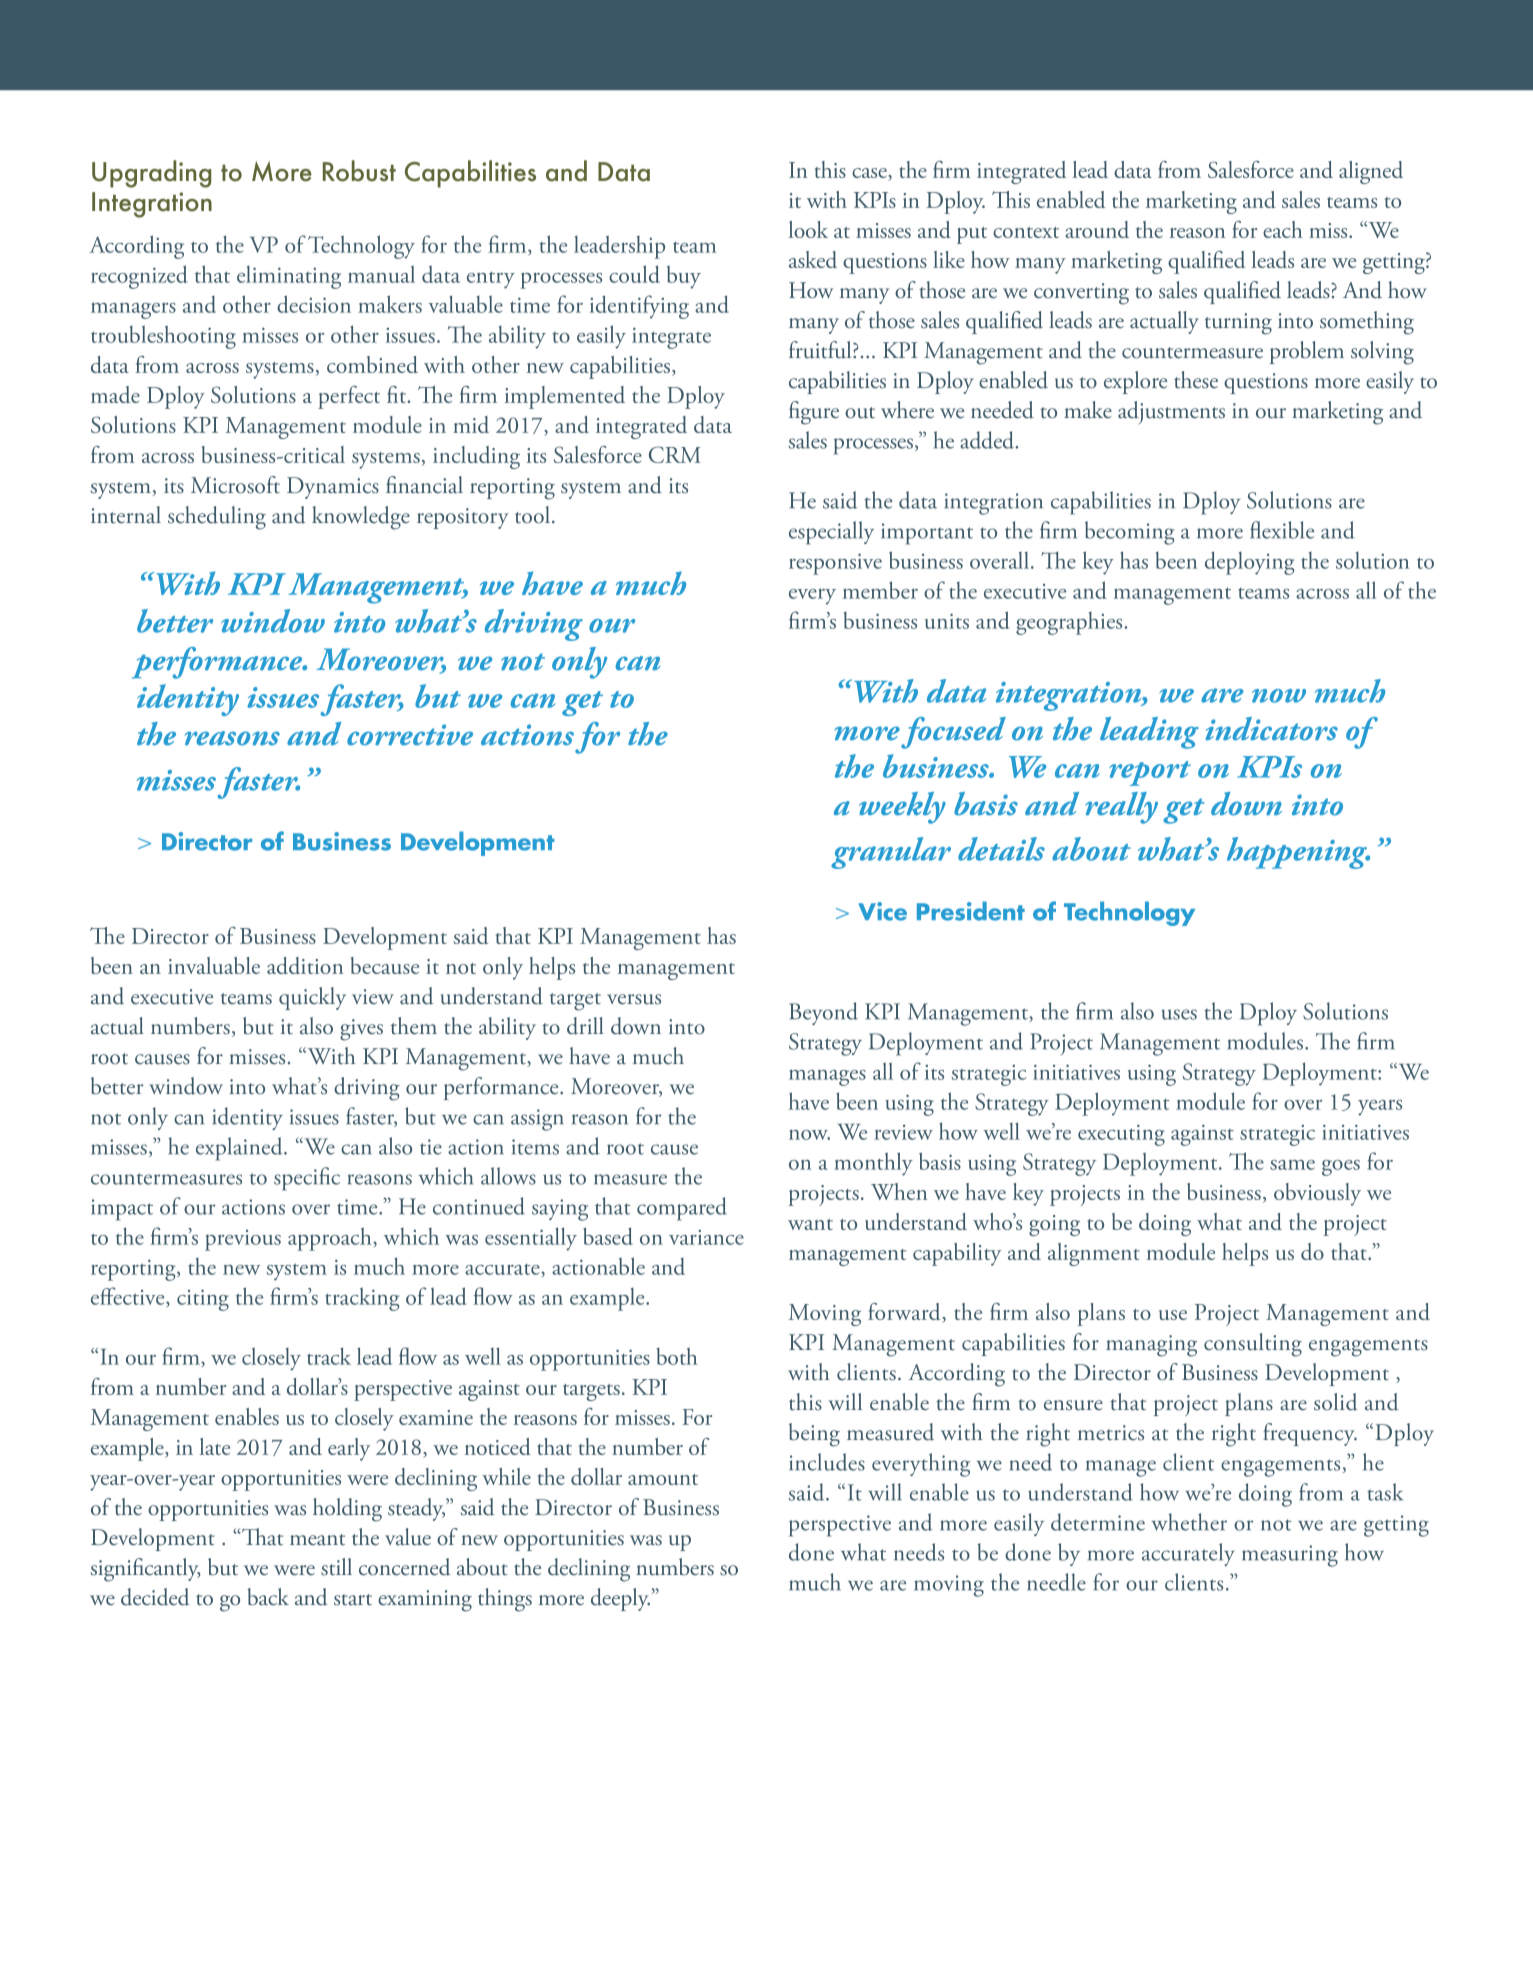 The height and width of the screenshot is (1984, 1533). What do you see at coordinates (620, 1599) in the screenshot?
I see `deeply` at bounding box center [620, 1599].
